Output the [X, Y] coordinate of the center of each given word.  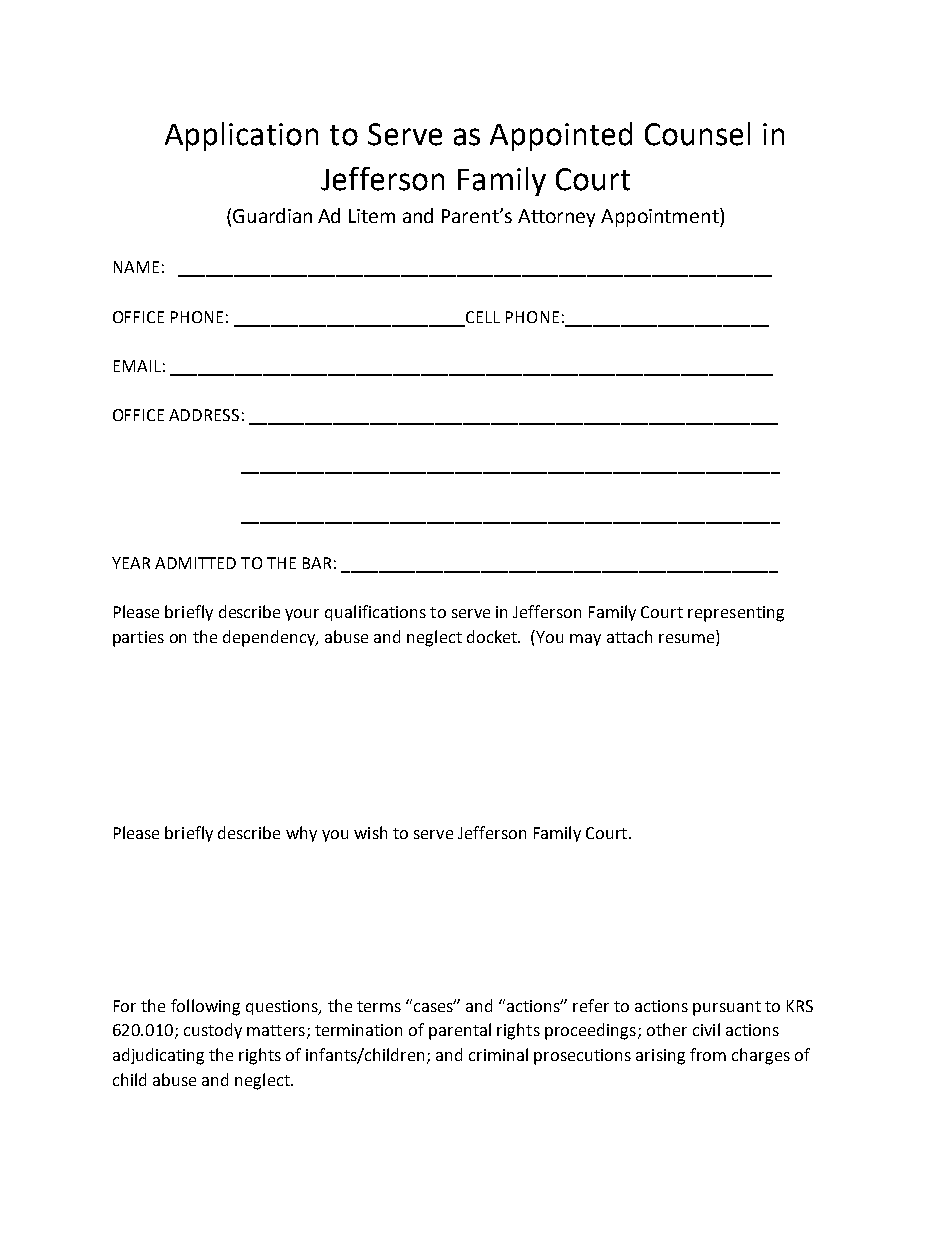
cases [435, 1006]
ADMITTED [195, 563]
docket [493, 636]
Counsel [697, 134]
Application [241, 136]
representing [736, 614]
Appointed [561, 136]
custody [213, 1031]
